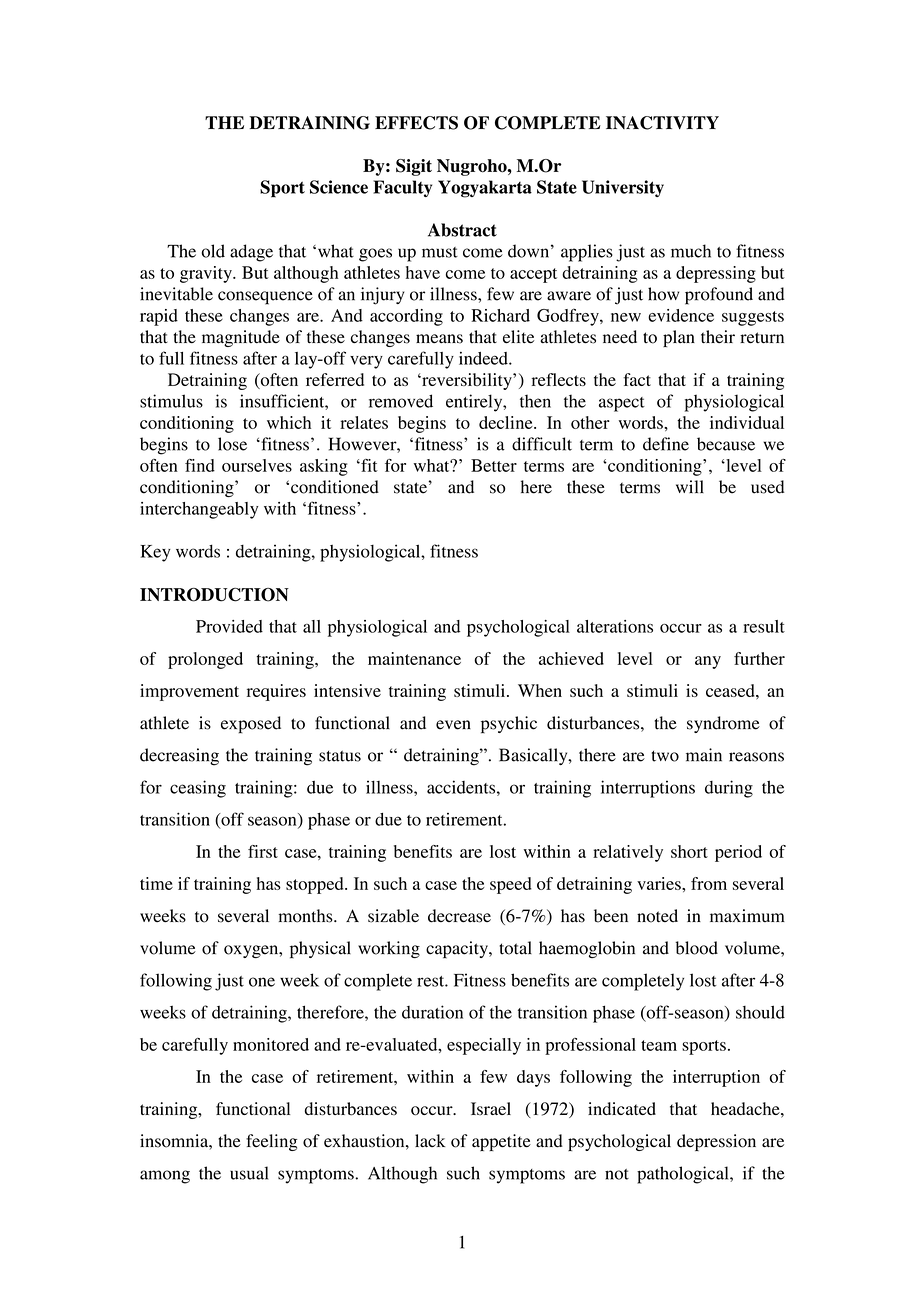  Describe the element at coordinates (453, 725) in the document. I see `even` at that location.
